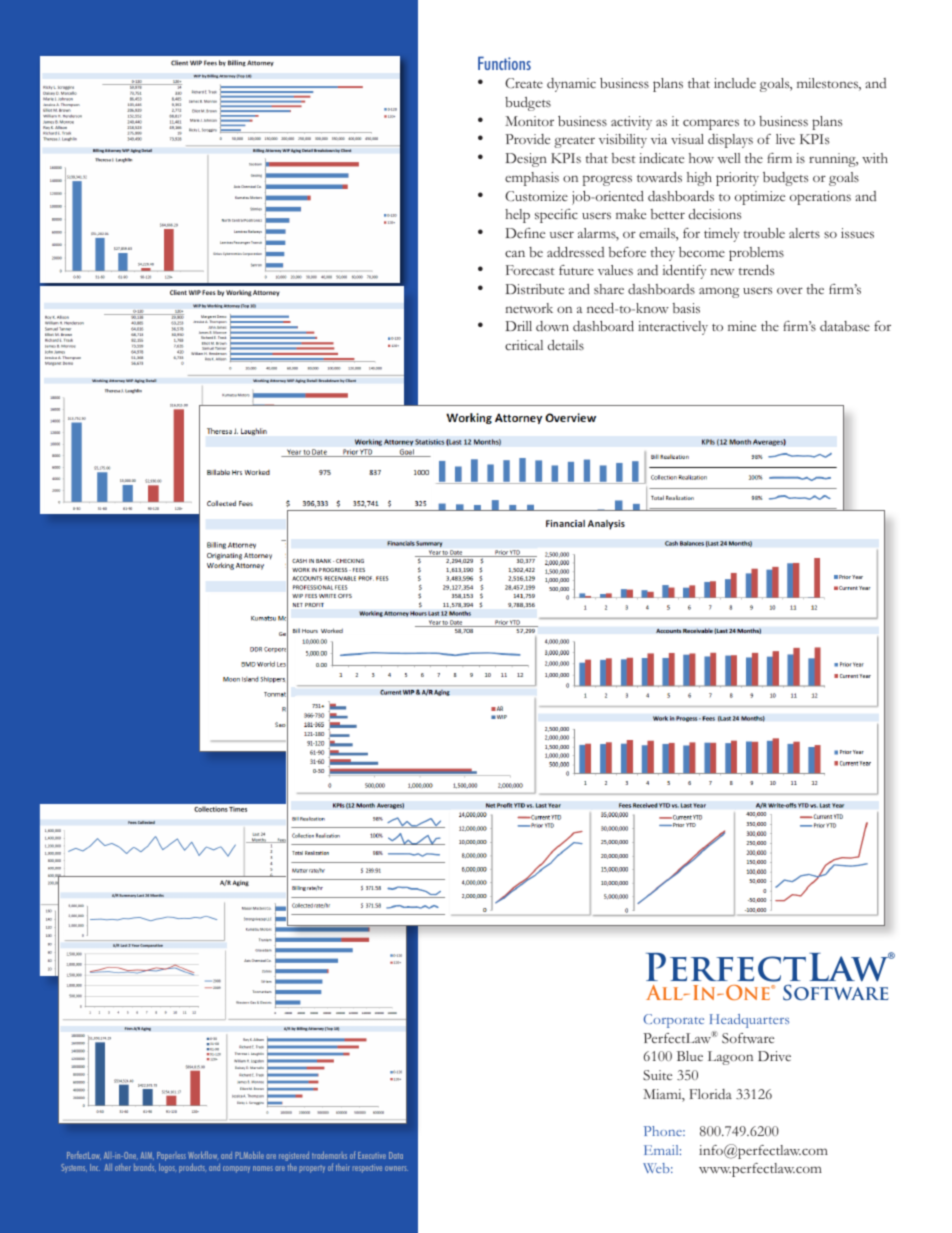 The image size is (952, 1233). What do you see at coordinates (749, 1021) in the screenshot?
I see `Headquarters` at bounding box center [749, 1021].
